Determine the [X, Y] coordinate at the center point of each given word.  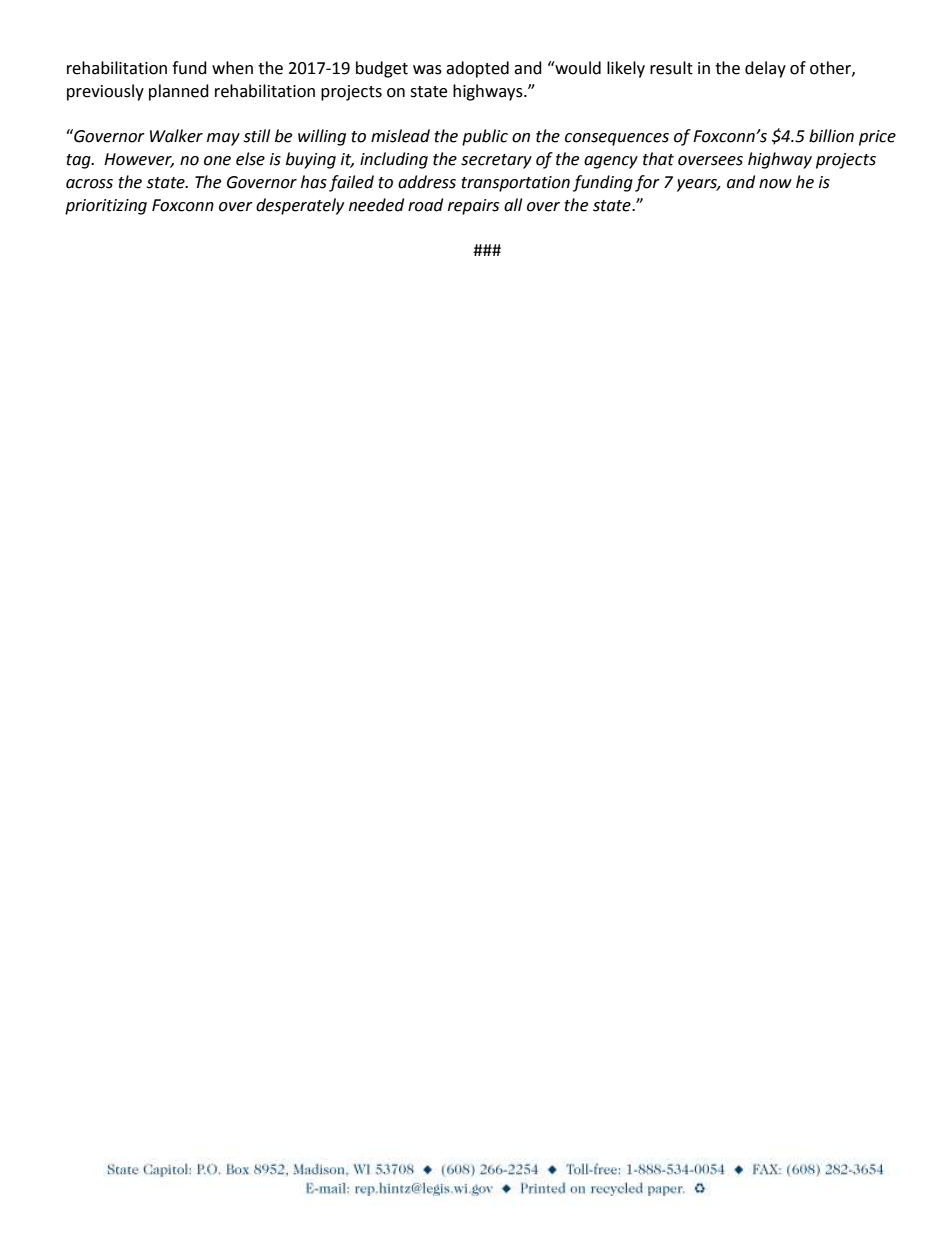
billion [831, 136]
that [658, 159]
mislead [400, 136]
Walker [176, 136]
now [775, 184]
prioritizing [106, 207]
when [232, 68]
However [139, 160]
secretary [496, 161]
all [513, 205]
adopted [477, 69]
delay [765, 69]
